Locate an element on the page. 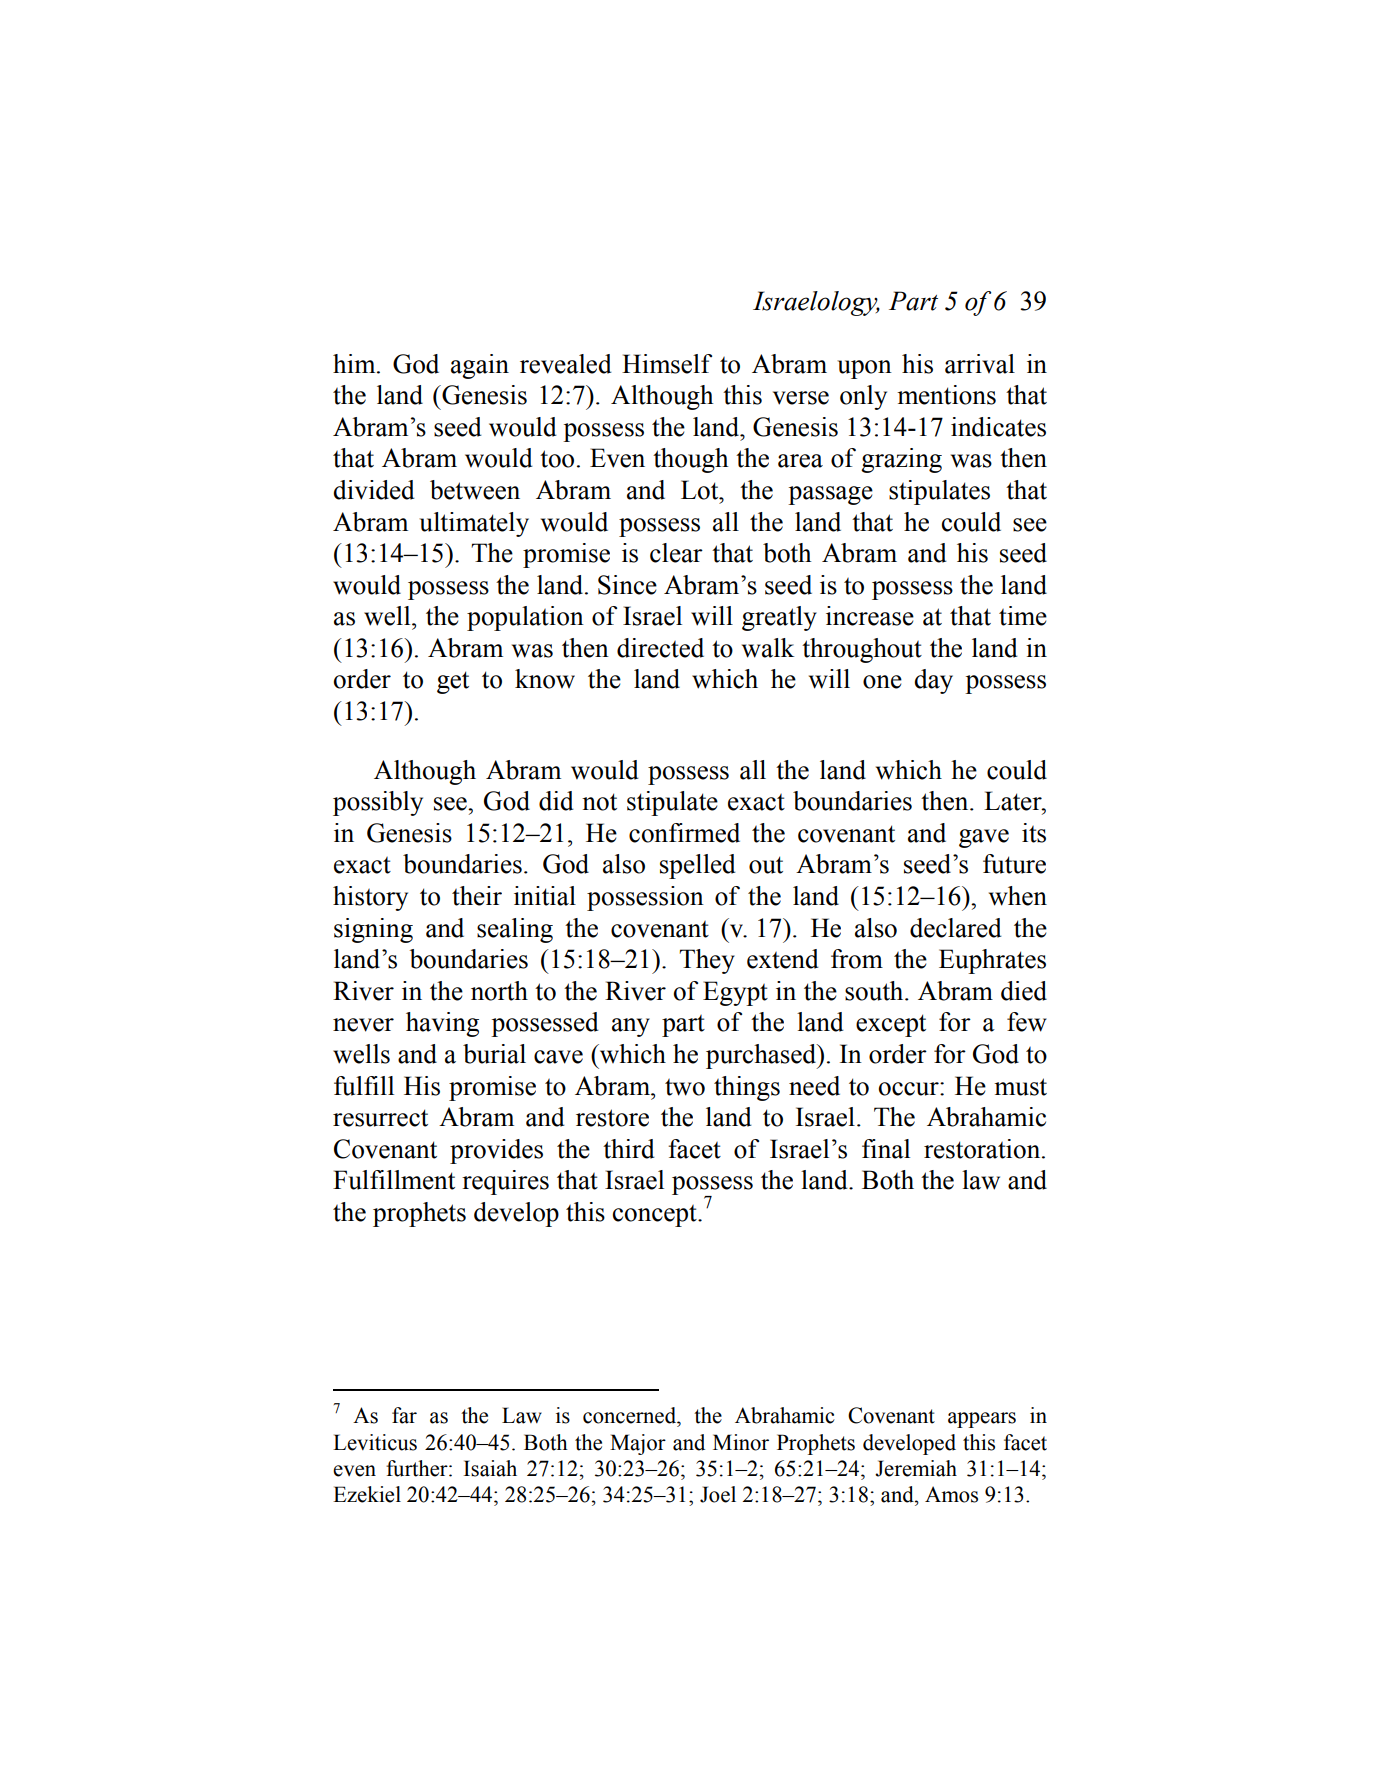 The height and width of the document is (1789, 1382). third is located at coordinates (629, 1149).
